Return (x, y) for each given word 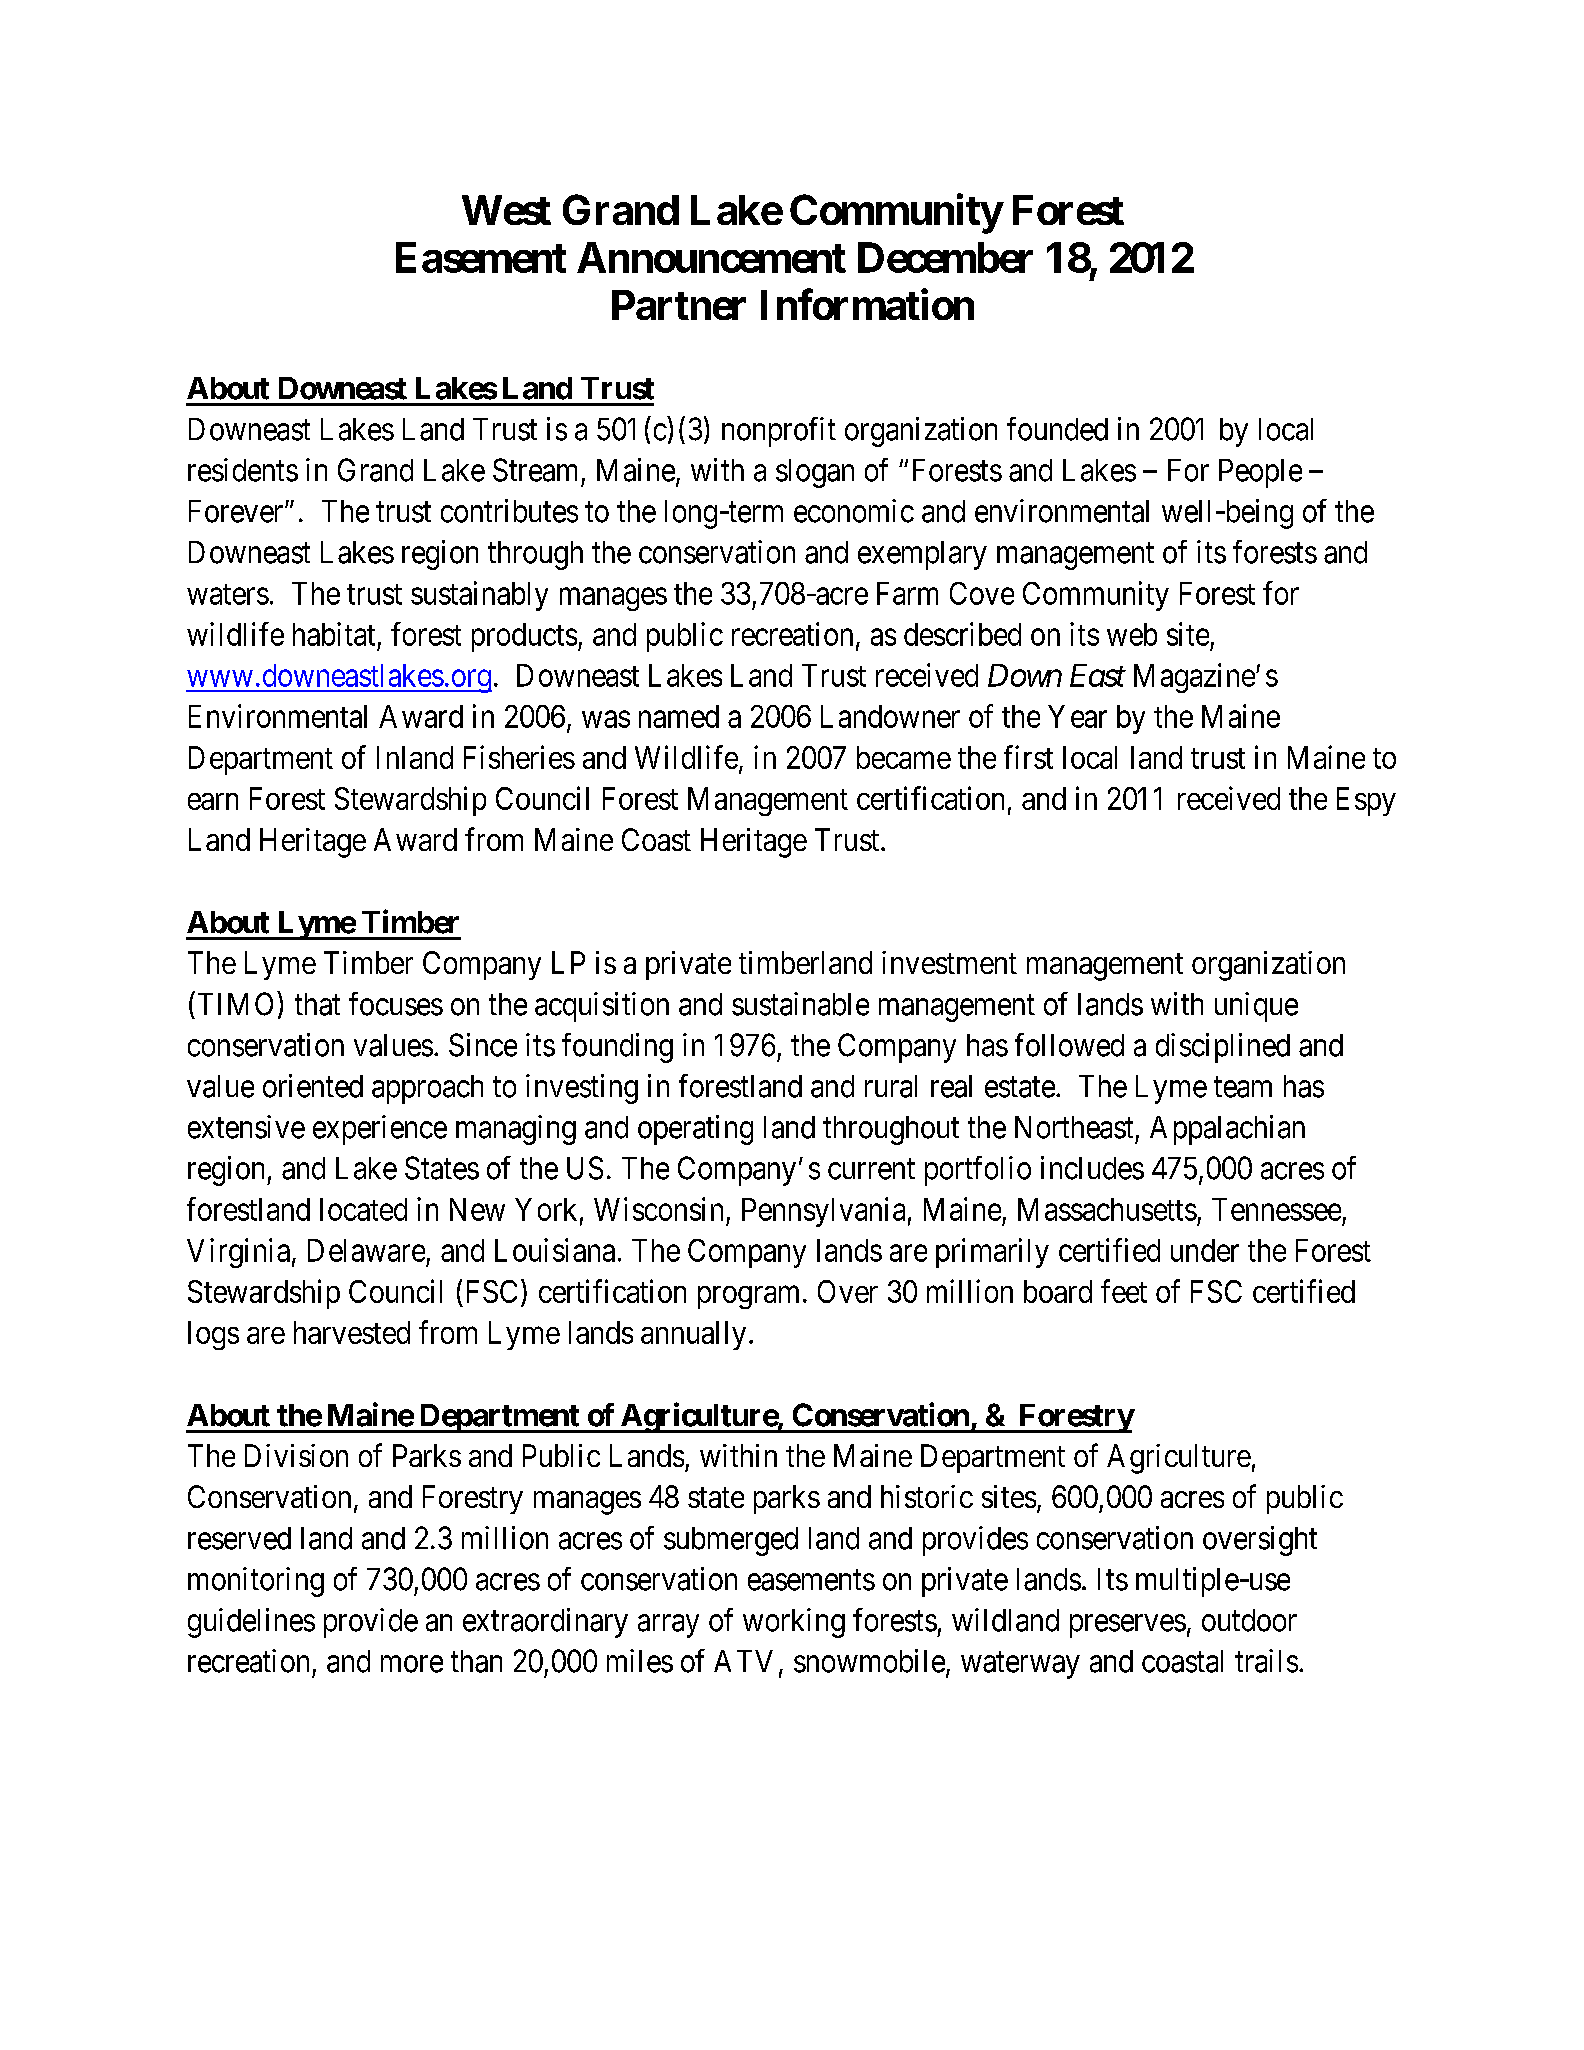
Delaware (366, 1250)
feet (1124, 1291)
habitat (334, 634)
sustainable (800, 1004)
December (945, 257)
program (748, 1297)
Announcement (711, 257)
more (412, 1664)
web (1132, 634)
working (794, 1623)
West (506, 210)
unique (1256, 1007)
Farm (907, 593)
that (317, 1004)
